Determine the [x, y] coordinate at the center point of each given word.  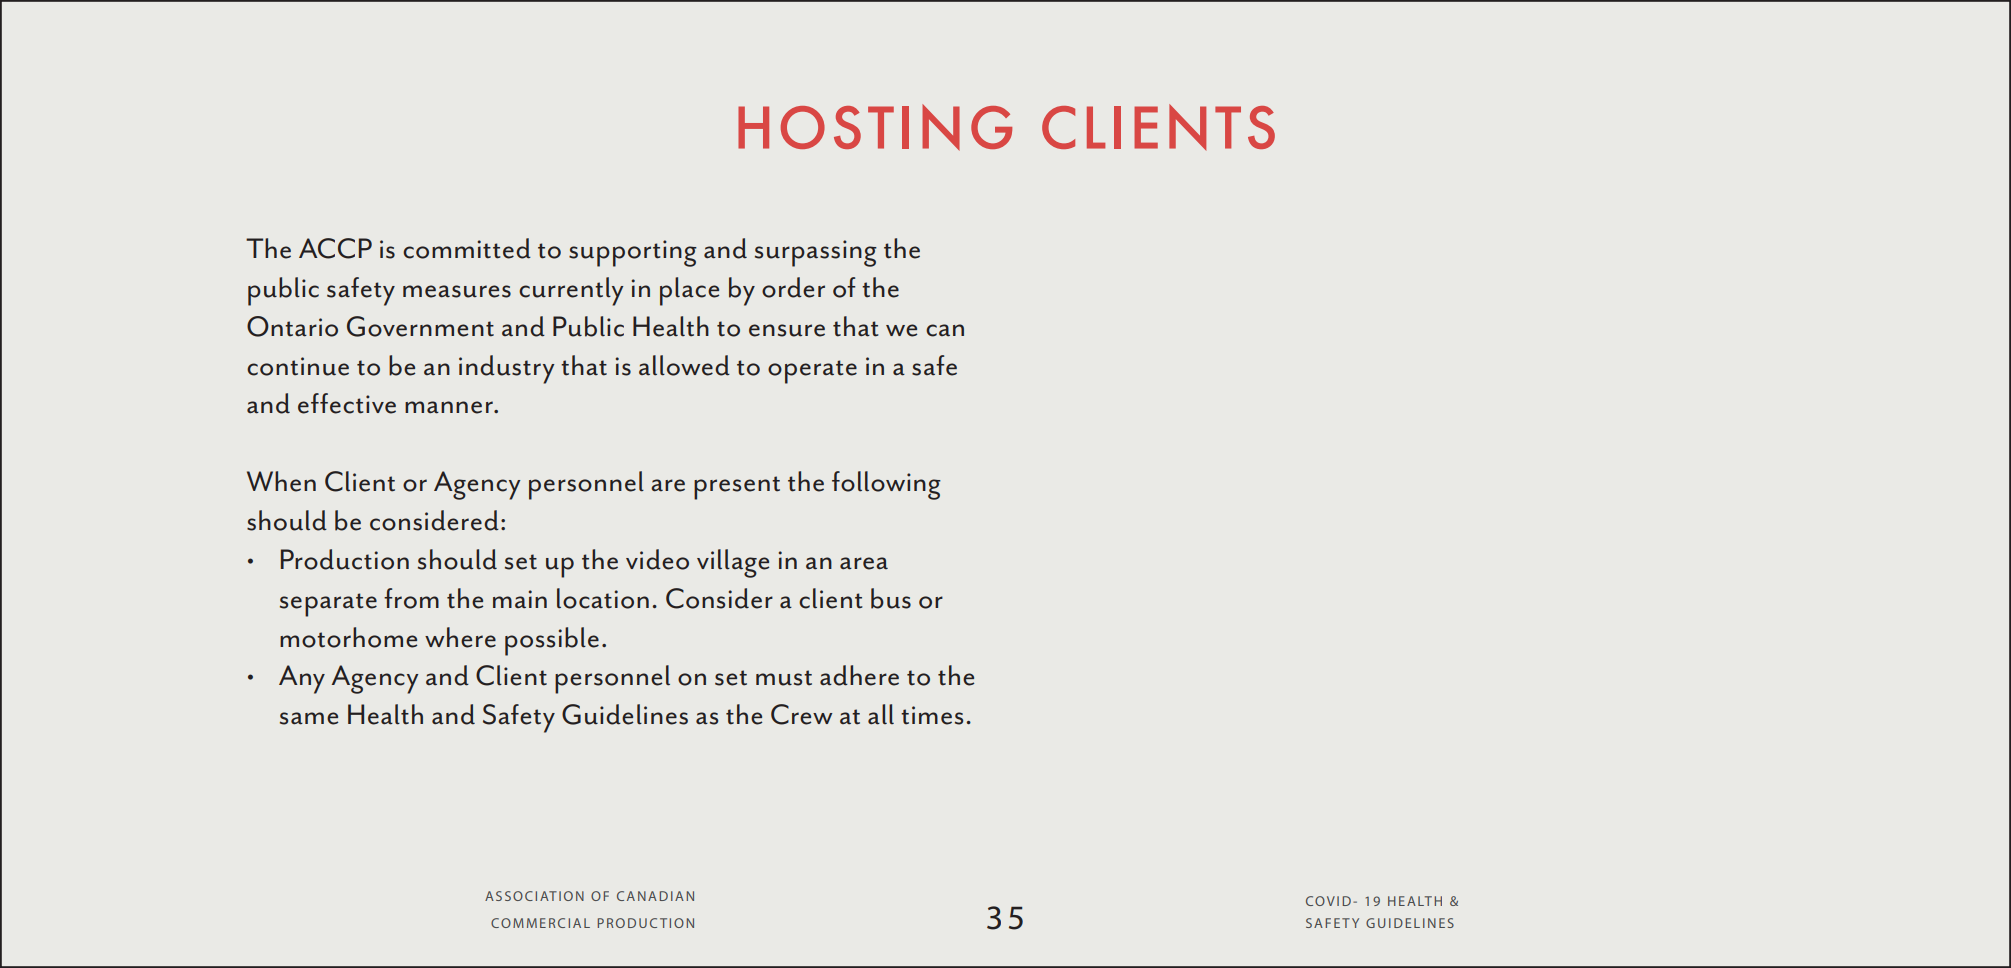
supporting [633, 253]
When [281, 481]
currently [571, 291]
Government [420, 326]
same [309, 718]
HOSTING [875, 127]
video [657, 559]
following [886, 485]
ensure [787, 330]
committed [467, 248]
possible [552, 641]
